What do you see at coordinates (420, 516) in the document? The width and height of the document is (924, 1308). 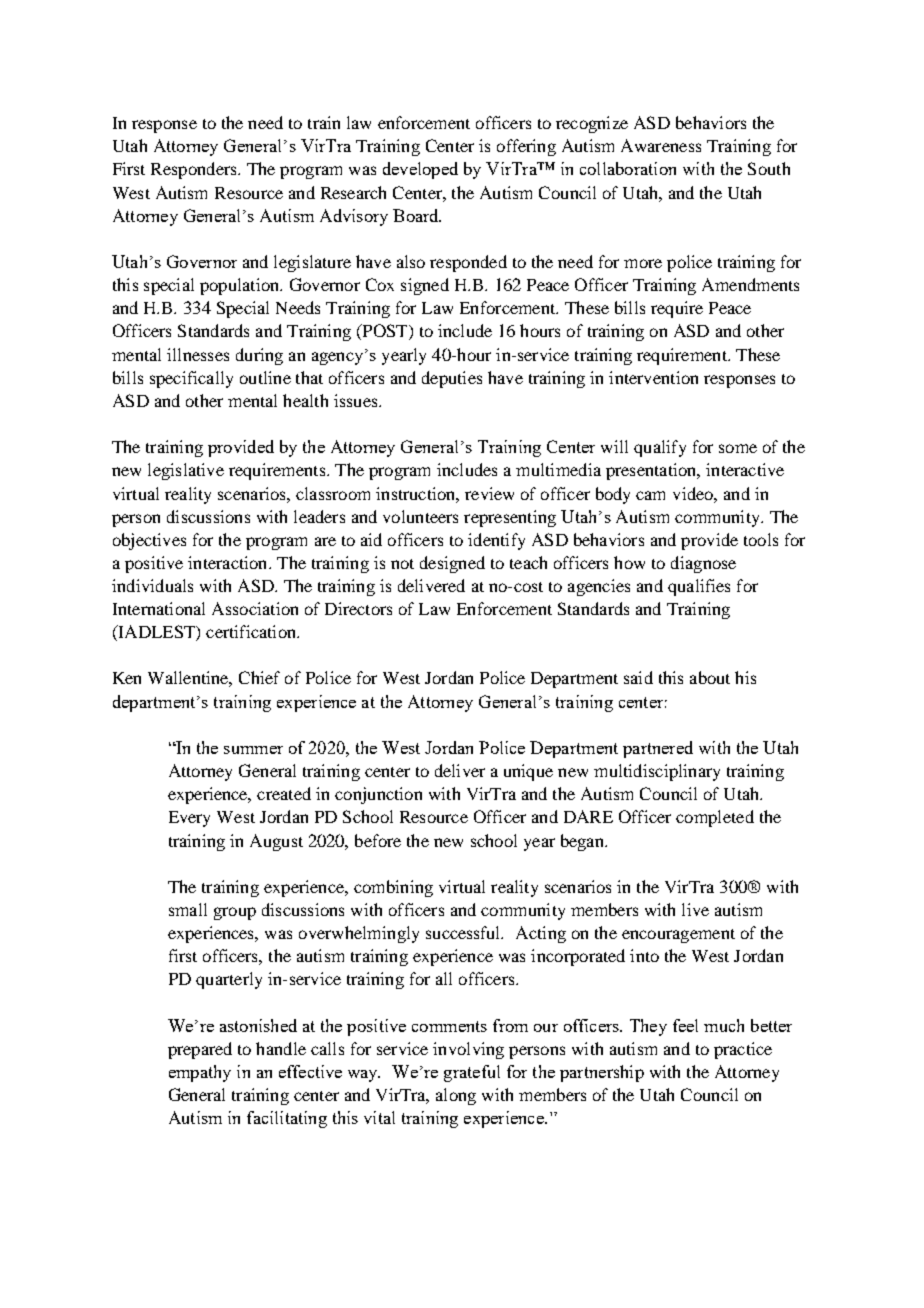 I see `volunteers` at bounding box center [420, 516].
